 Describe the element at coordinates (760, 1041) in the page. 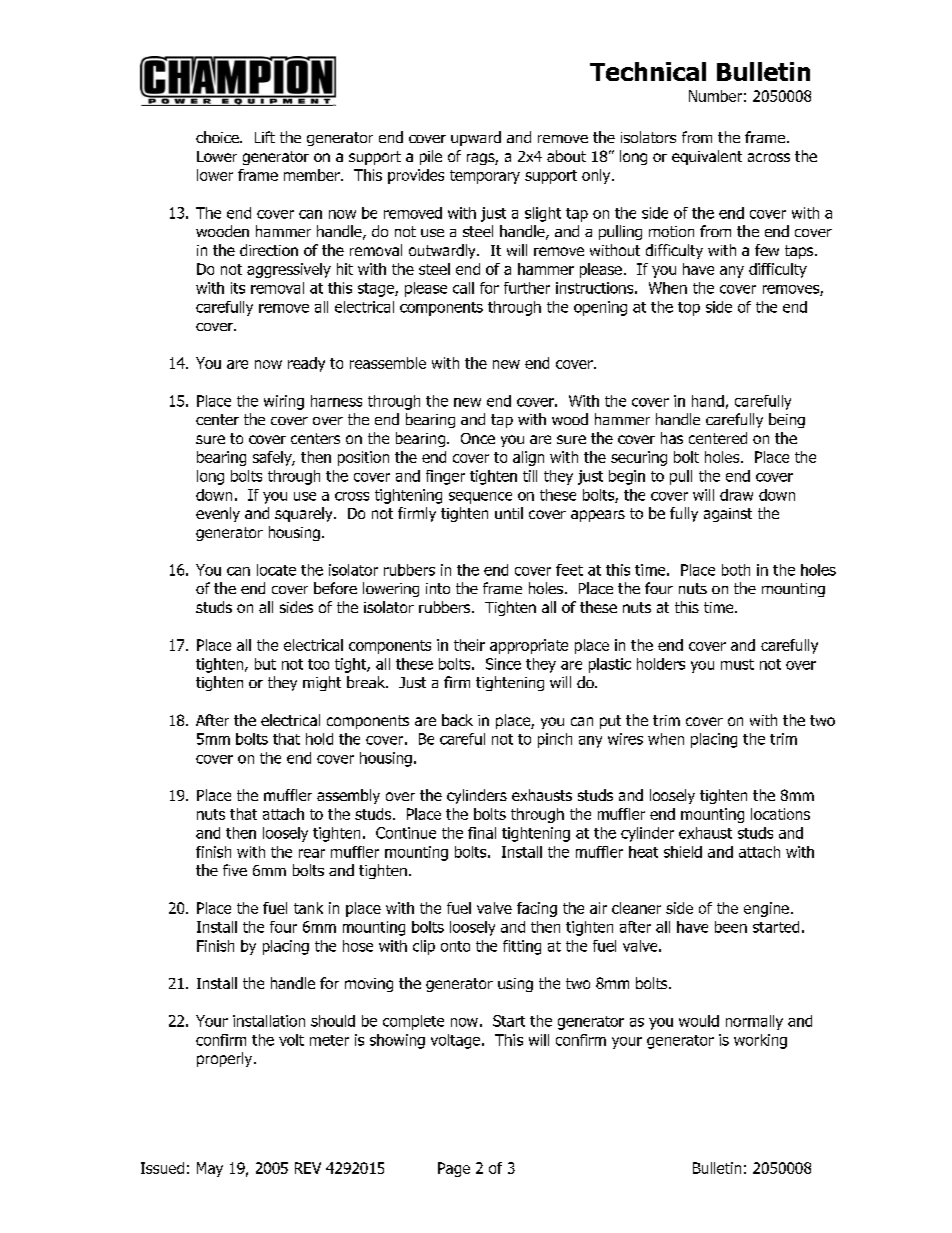

I see `working` at that location.
